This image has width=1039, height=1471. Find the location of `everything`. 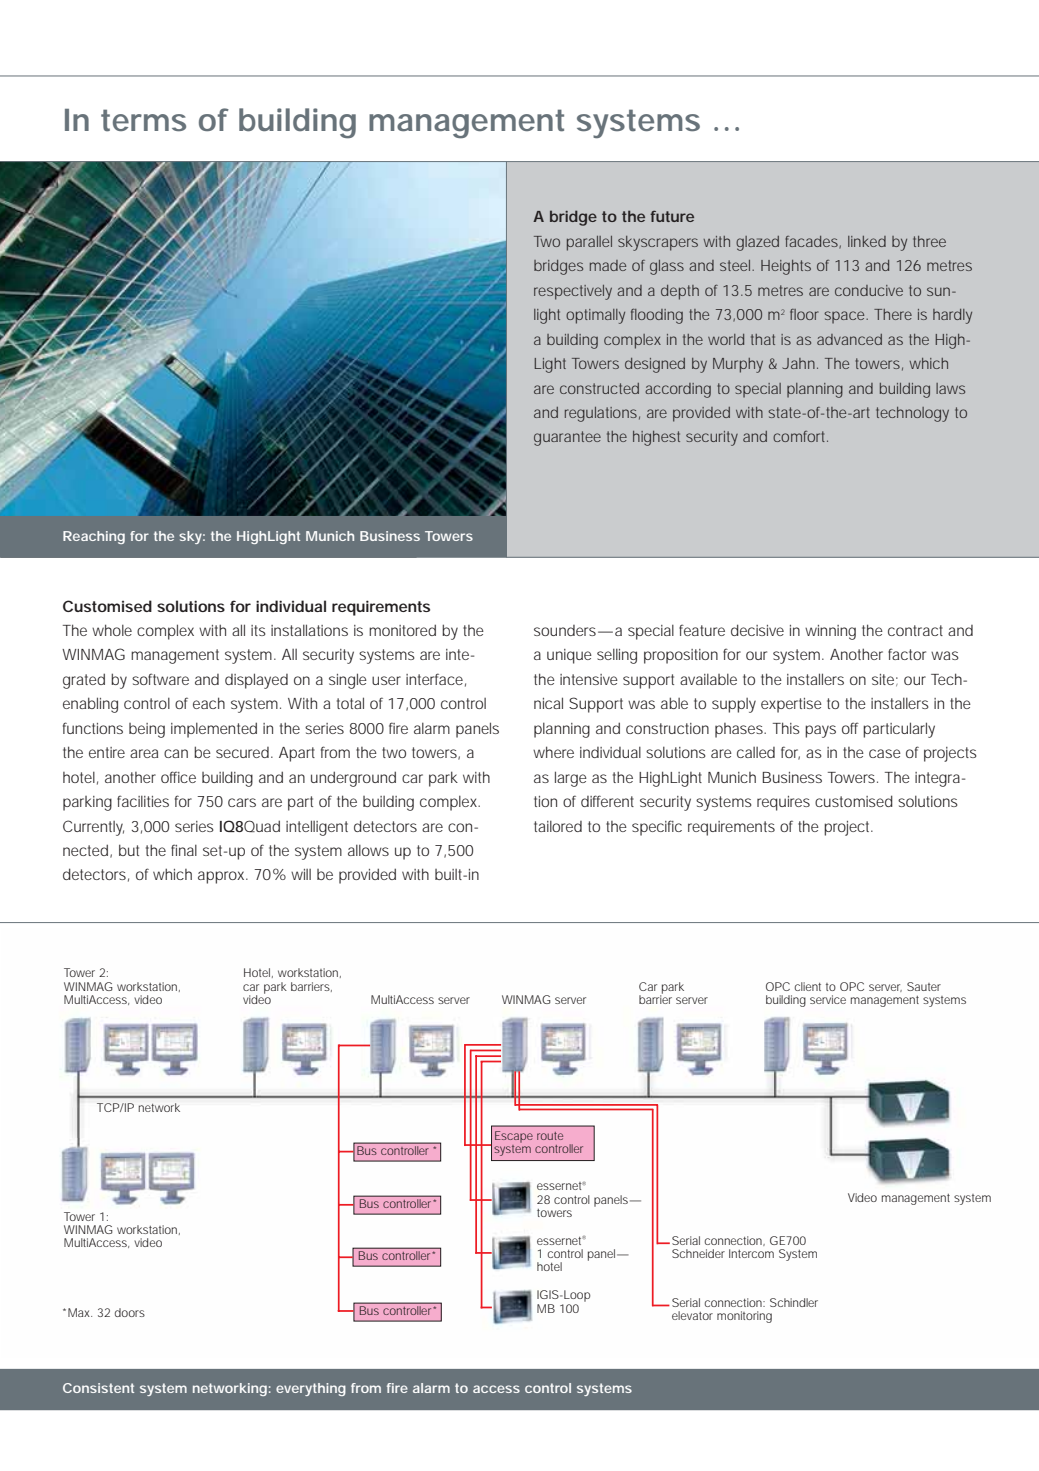

everything is located at coordinates (311, 1389).
